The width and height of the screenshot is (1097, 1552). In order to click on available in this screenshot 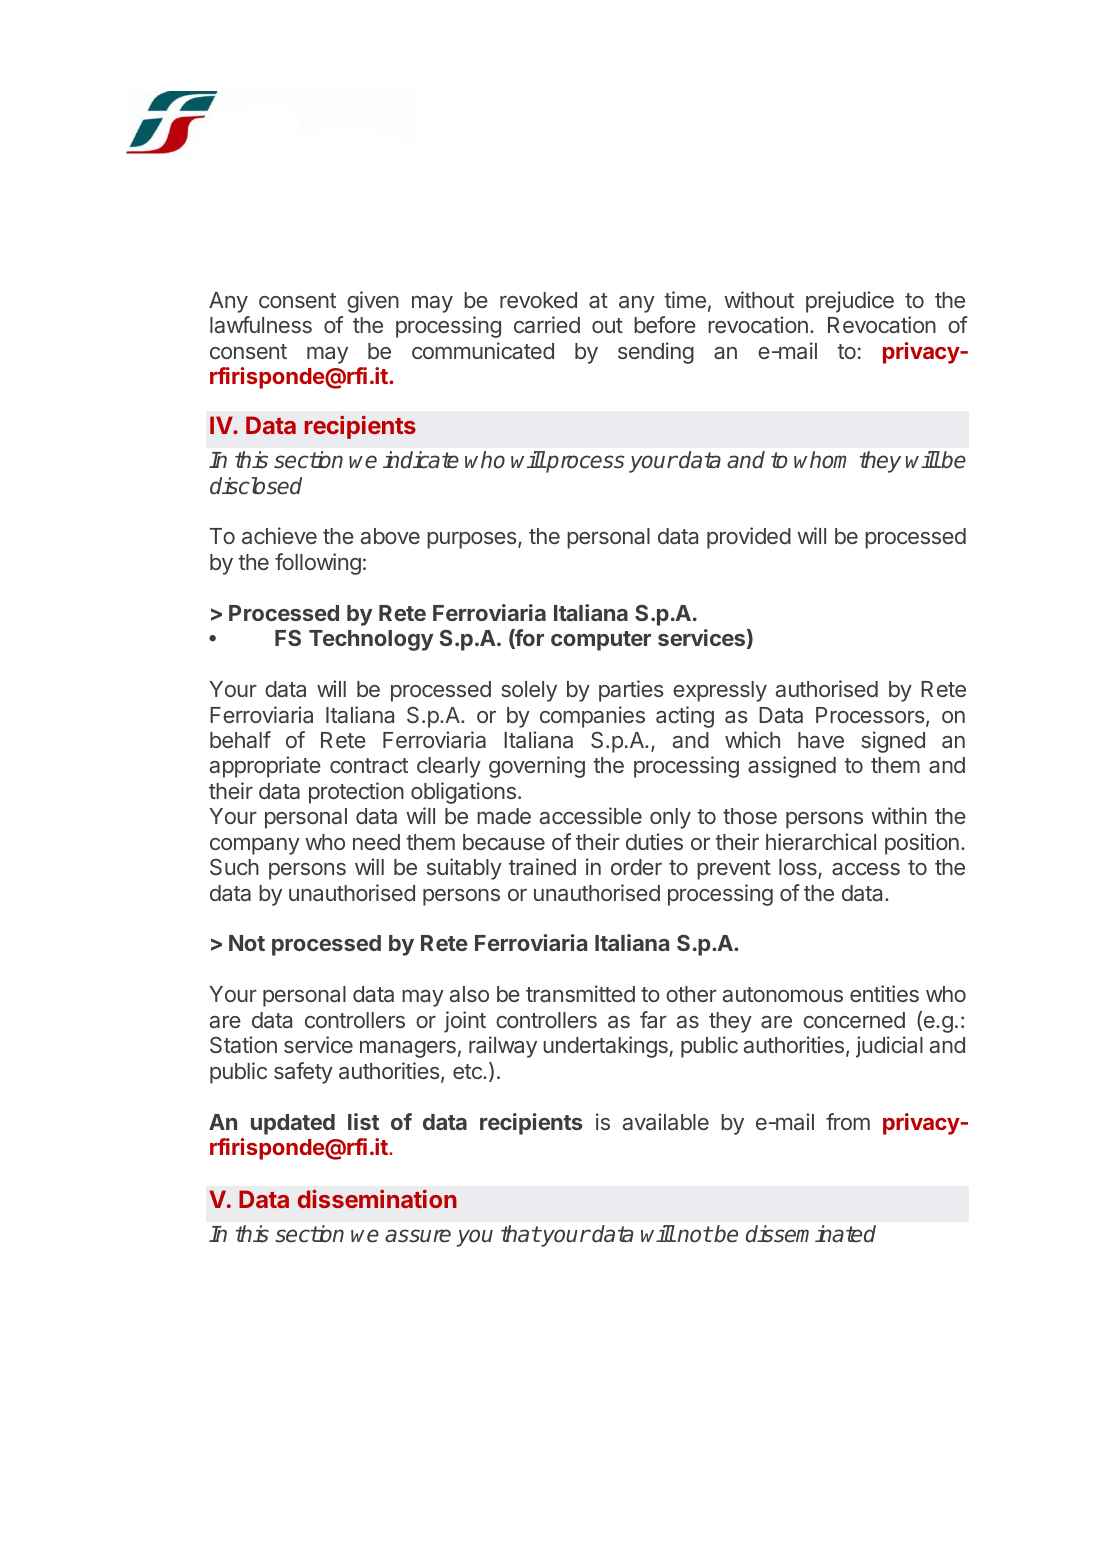, I will do `click(666, 1121)`.
